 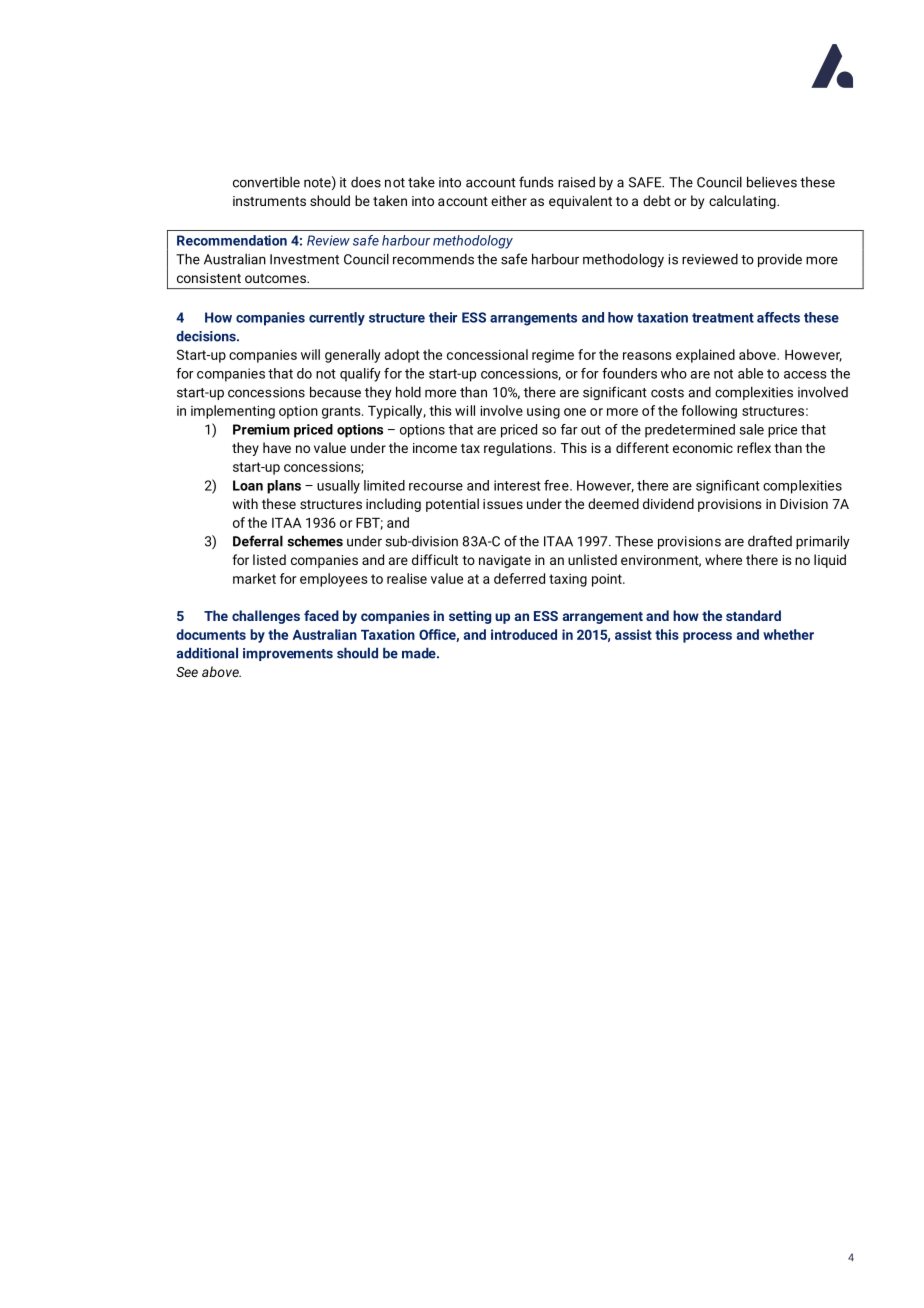 I want to click on drafted, so click(x=770, y=541).
